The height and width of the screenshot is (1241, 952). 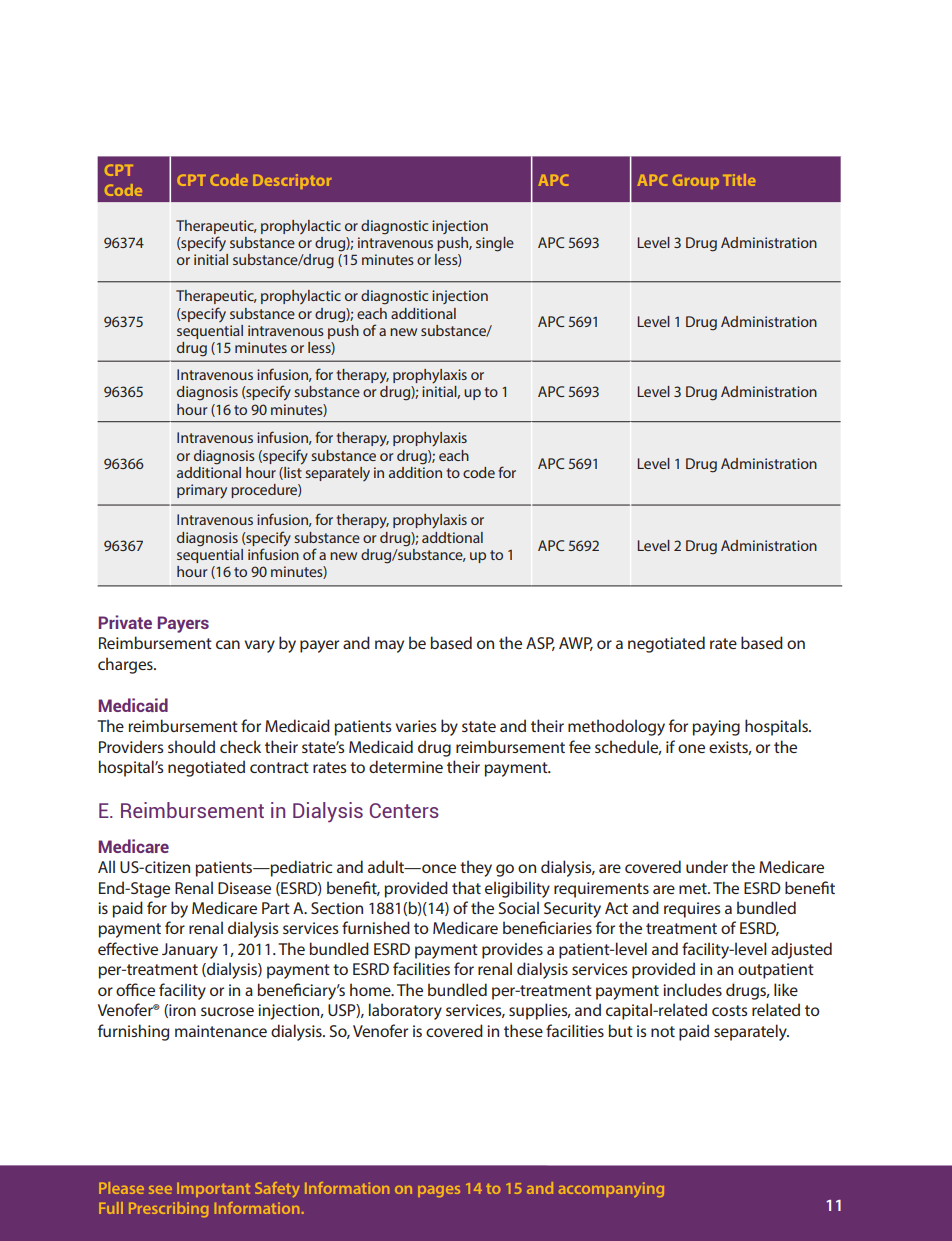 What do you see at coordinates (292, 181) in the screenshot?
I see `Descriptor` at bounding box center [292, 181].
